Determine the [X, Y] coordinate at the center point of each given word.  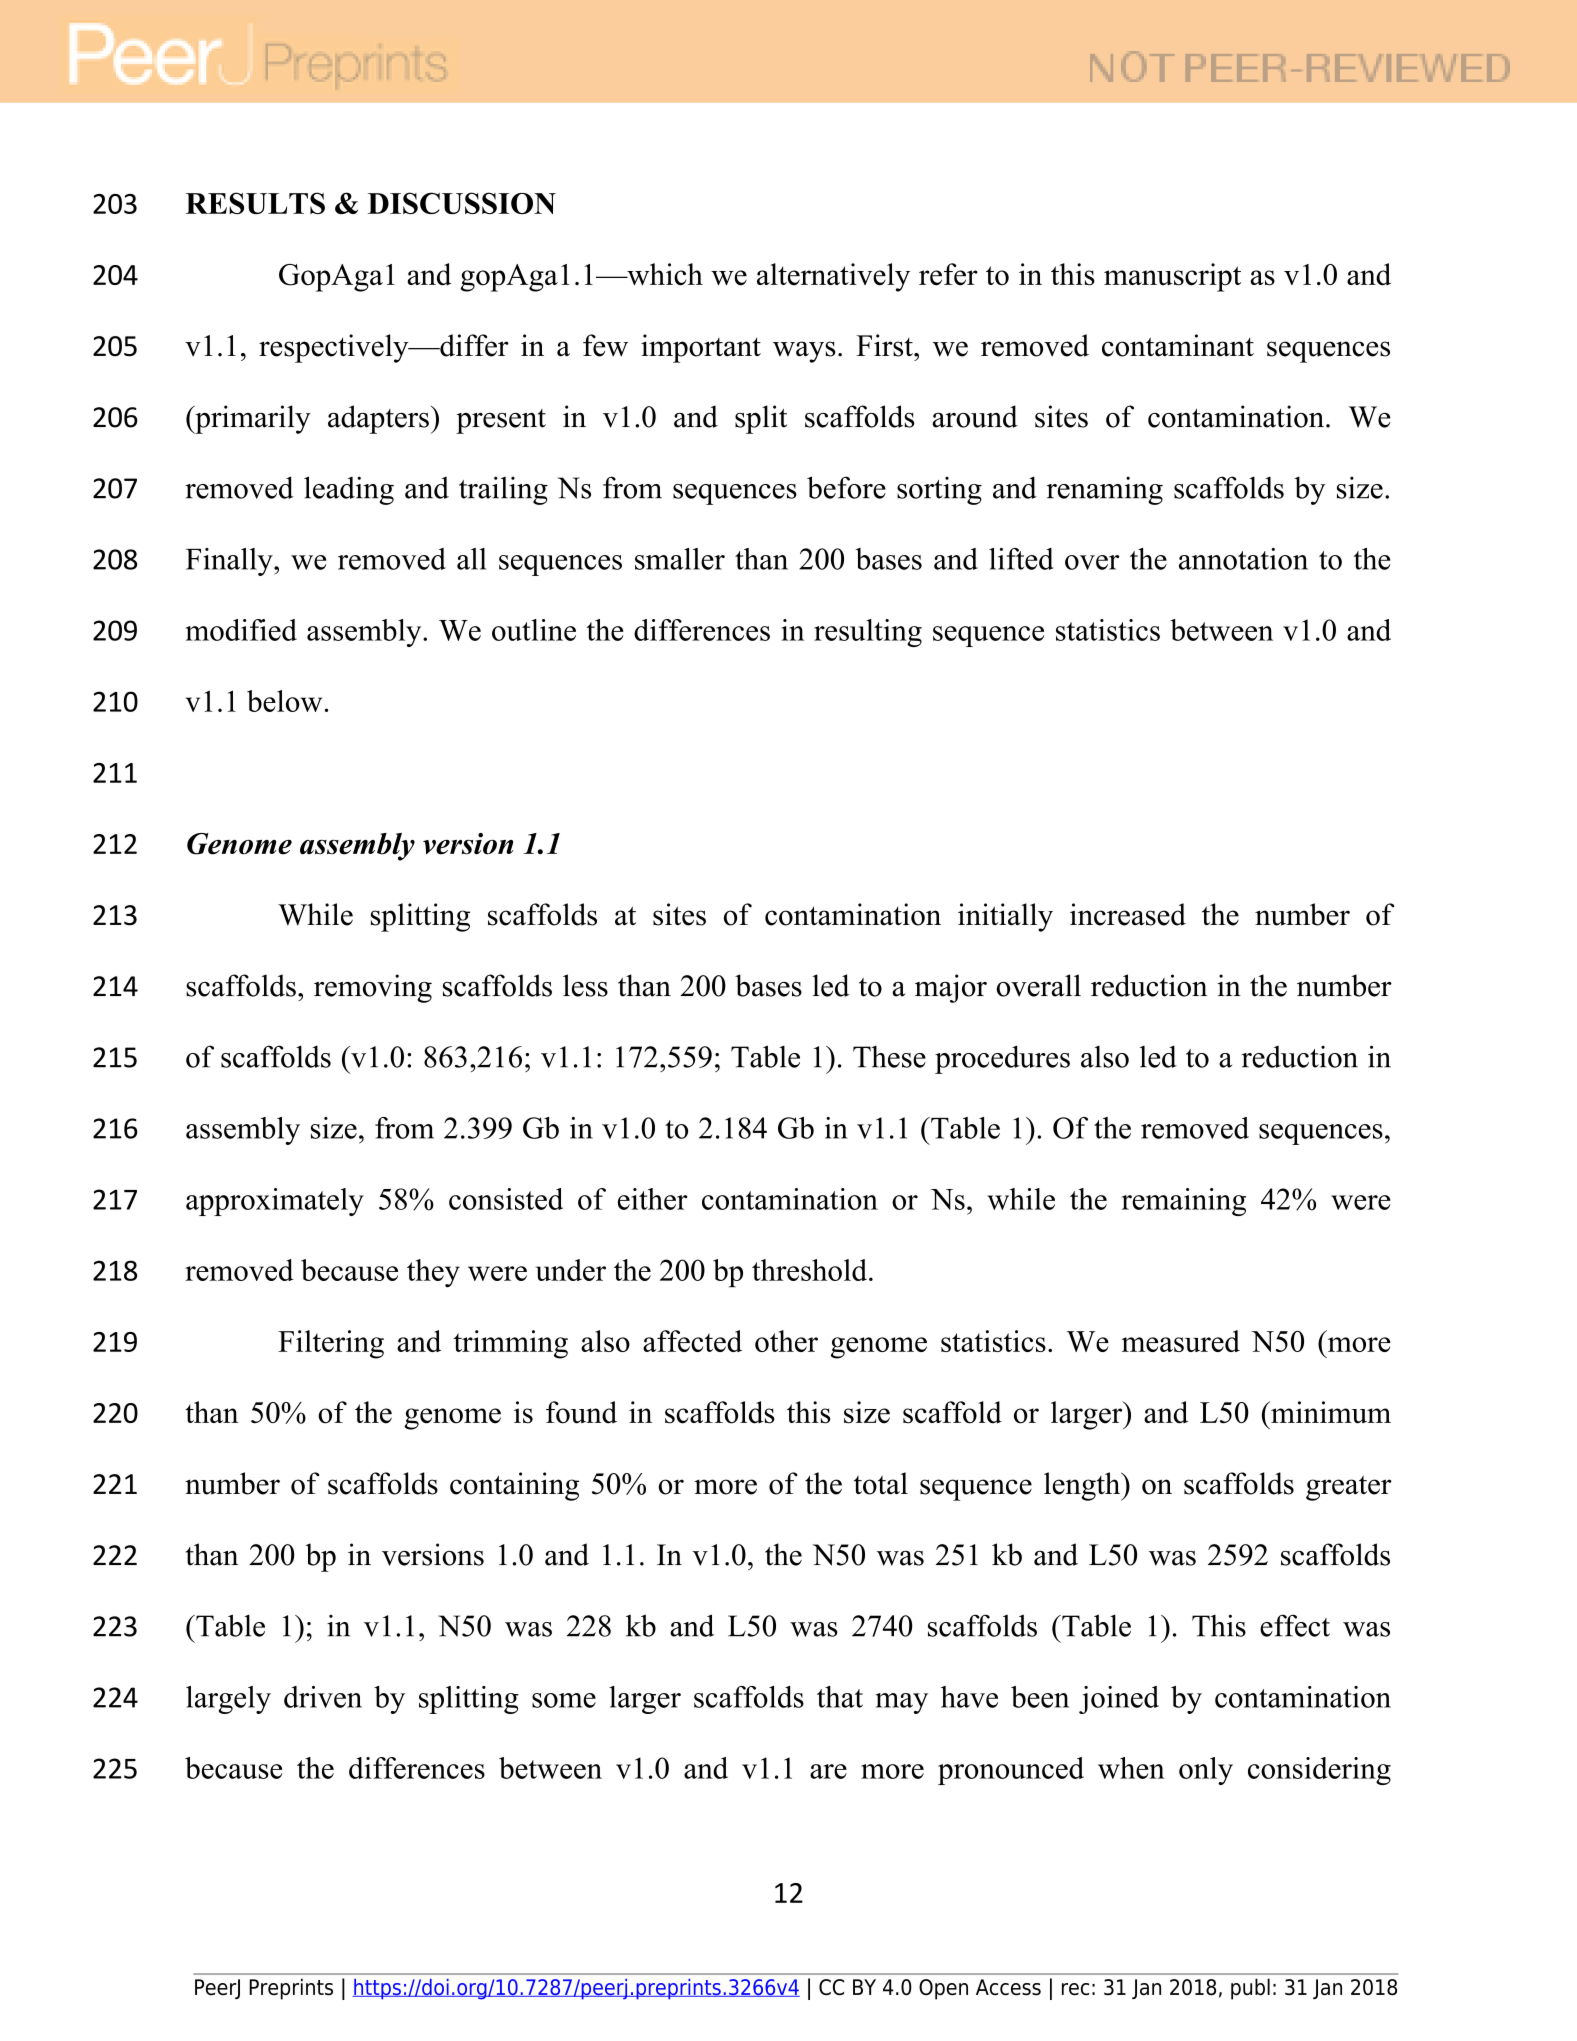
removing [373, 988]
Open [943, 1989]
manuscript [1172, 277]
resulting [868, 633]
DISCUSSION [462, 203]
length [1083, 1486]
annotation [1243, 559]
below [284, 701]
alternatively [833, 277]
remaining [1184, 1202]
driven [323, 1697]
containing [514, 1486]
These [889, 1057]
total [881, 1483]
